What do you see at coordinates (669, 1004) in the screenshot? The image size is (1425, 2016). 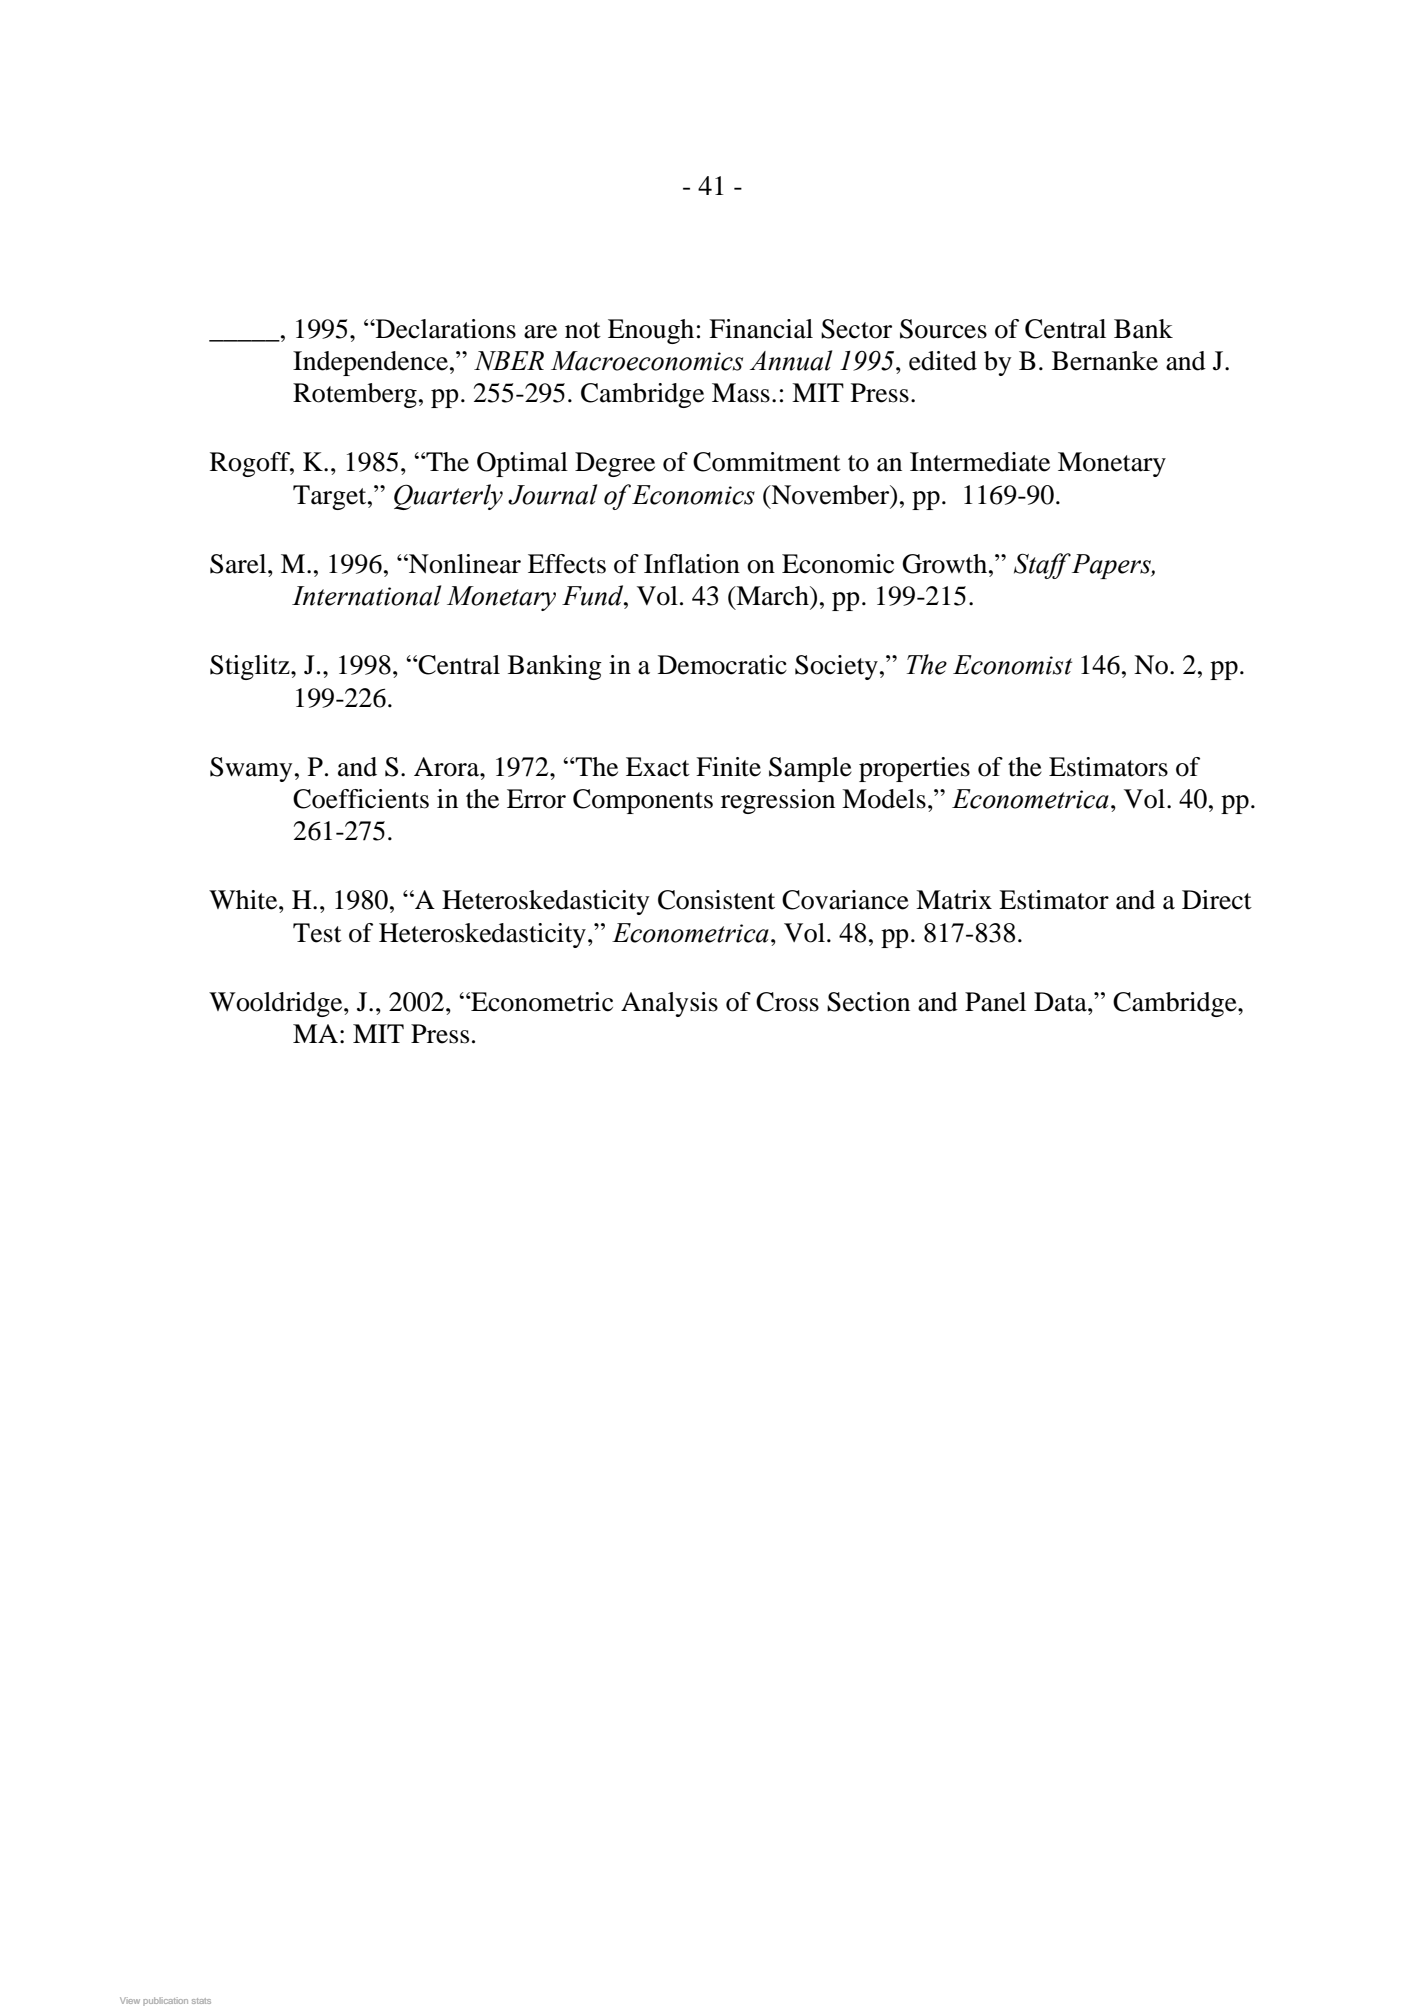 I see `Analysis` at bounding box center [669, 1004].
